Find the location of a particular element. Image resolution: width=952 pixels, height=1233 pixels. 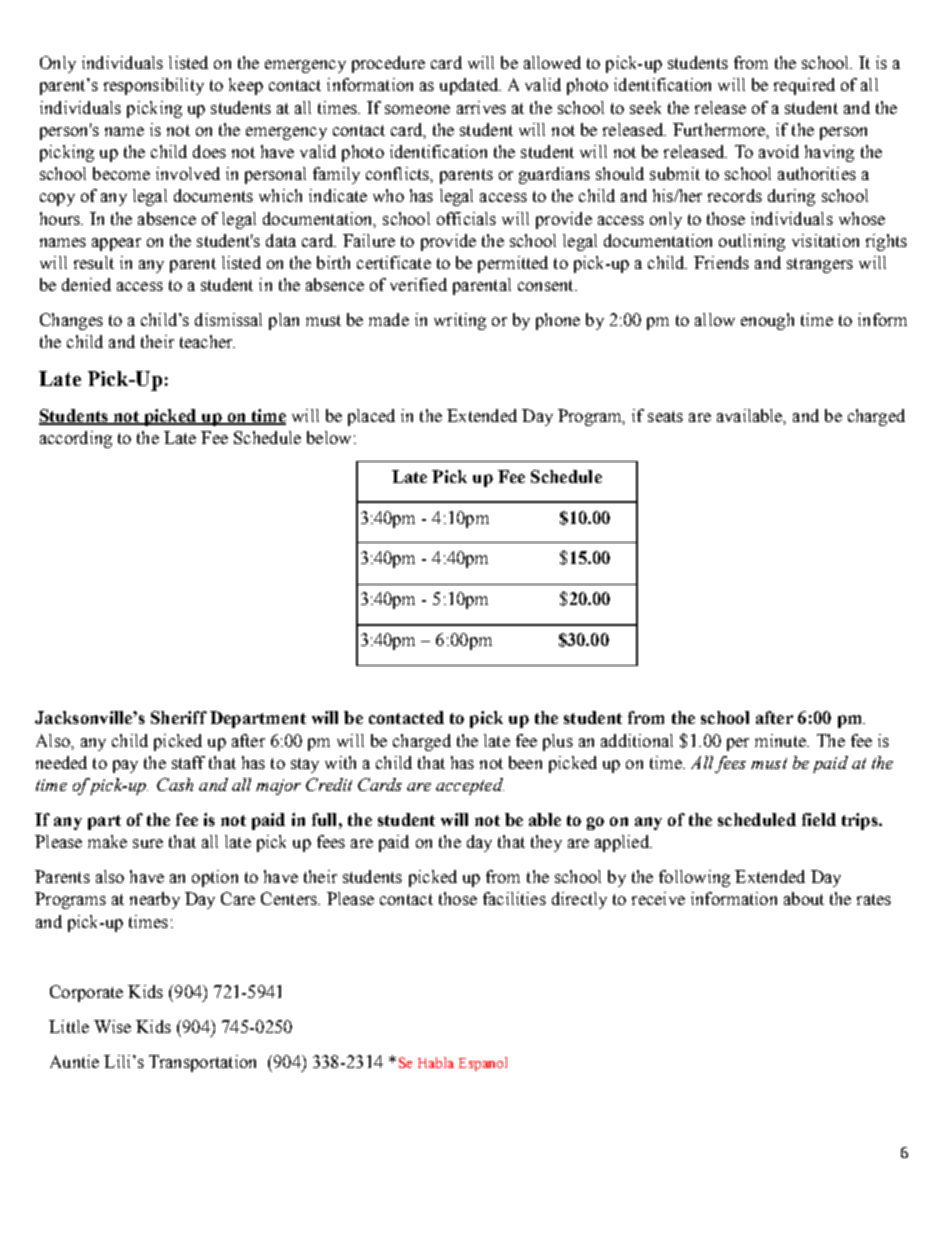

been is located at coordinates (525, 762).
